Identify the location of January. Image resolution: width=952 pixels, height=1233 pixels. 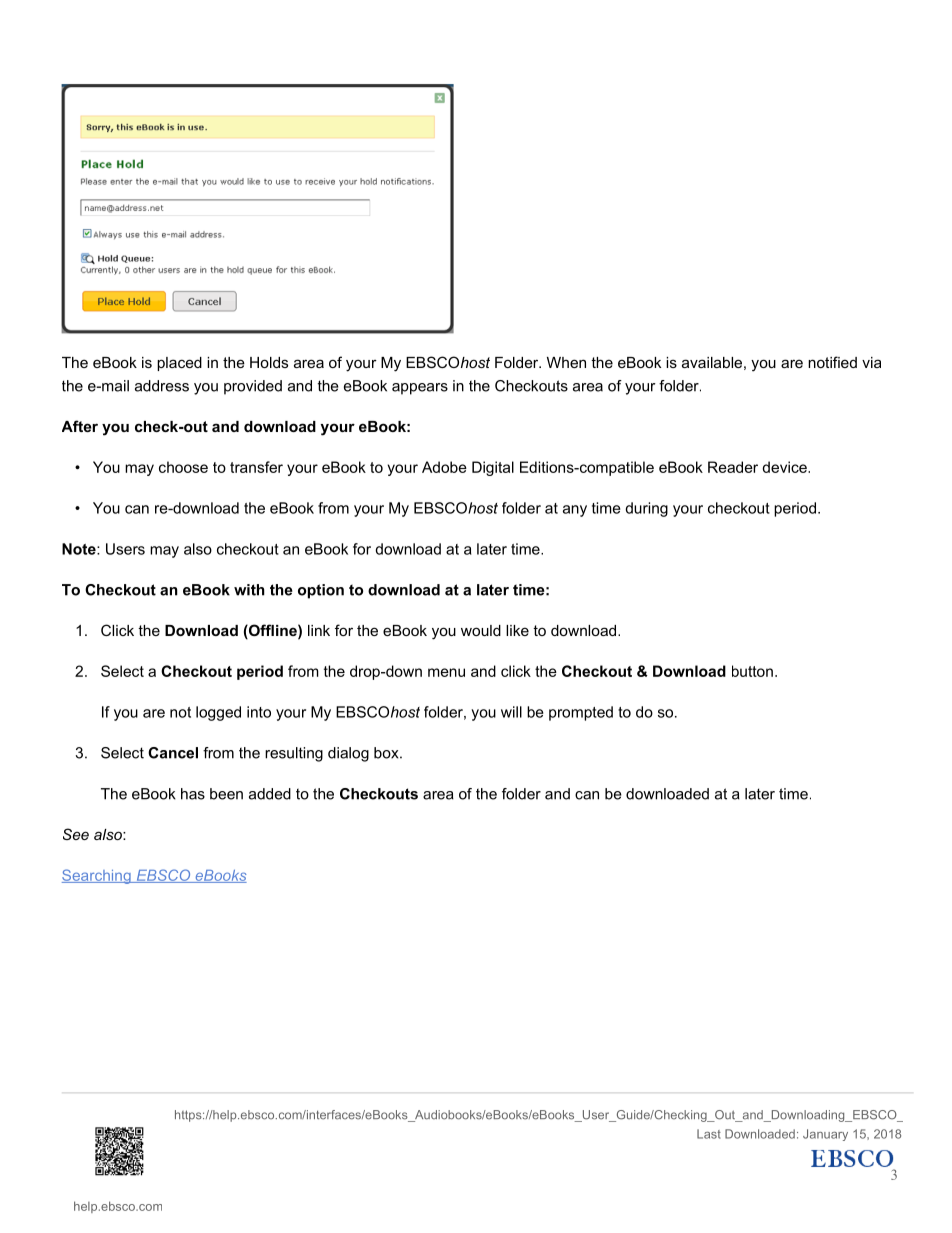
(825, 1135).
